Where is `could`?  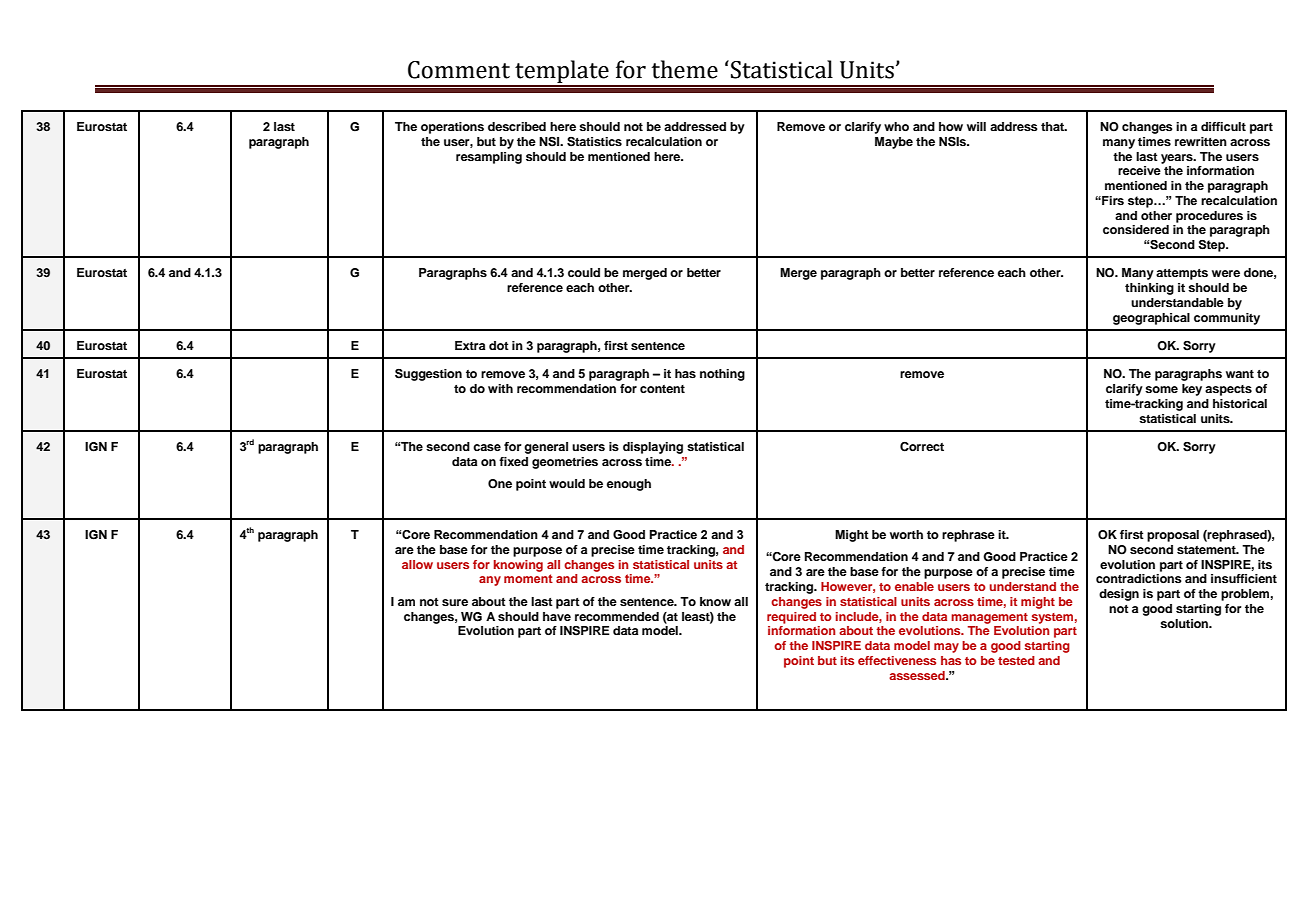
could is located at coordinates (584, 272).
